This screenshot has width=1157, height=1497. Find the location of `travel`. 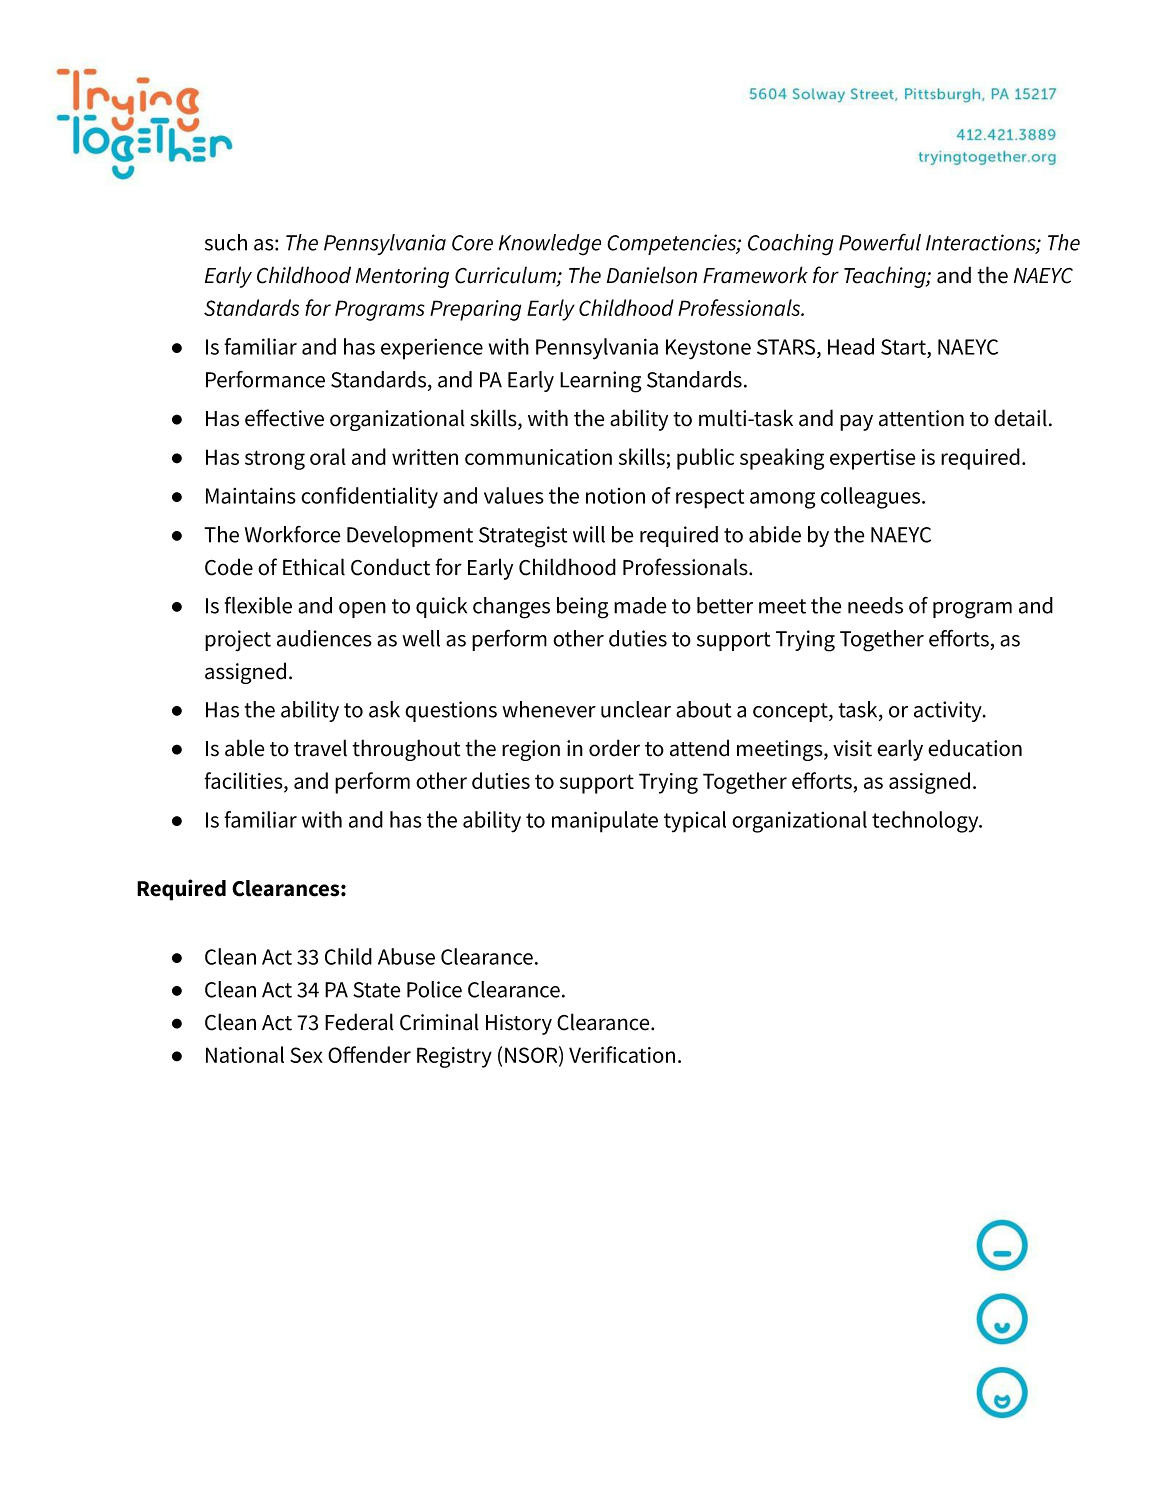

travel is located at coordinates (320, 748).
